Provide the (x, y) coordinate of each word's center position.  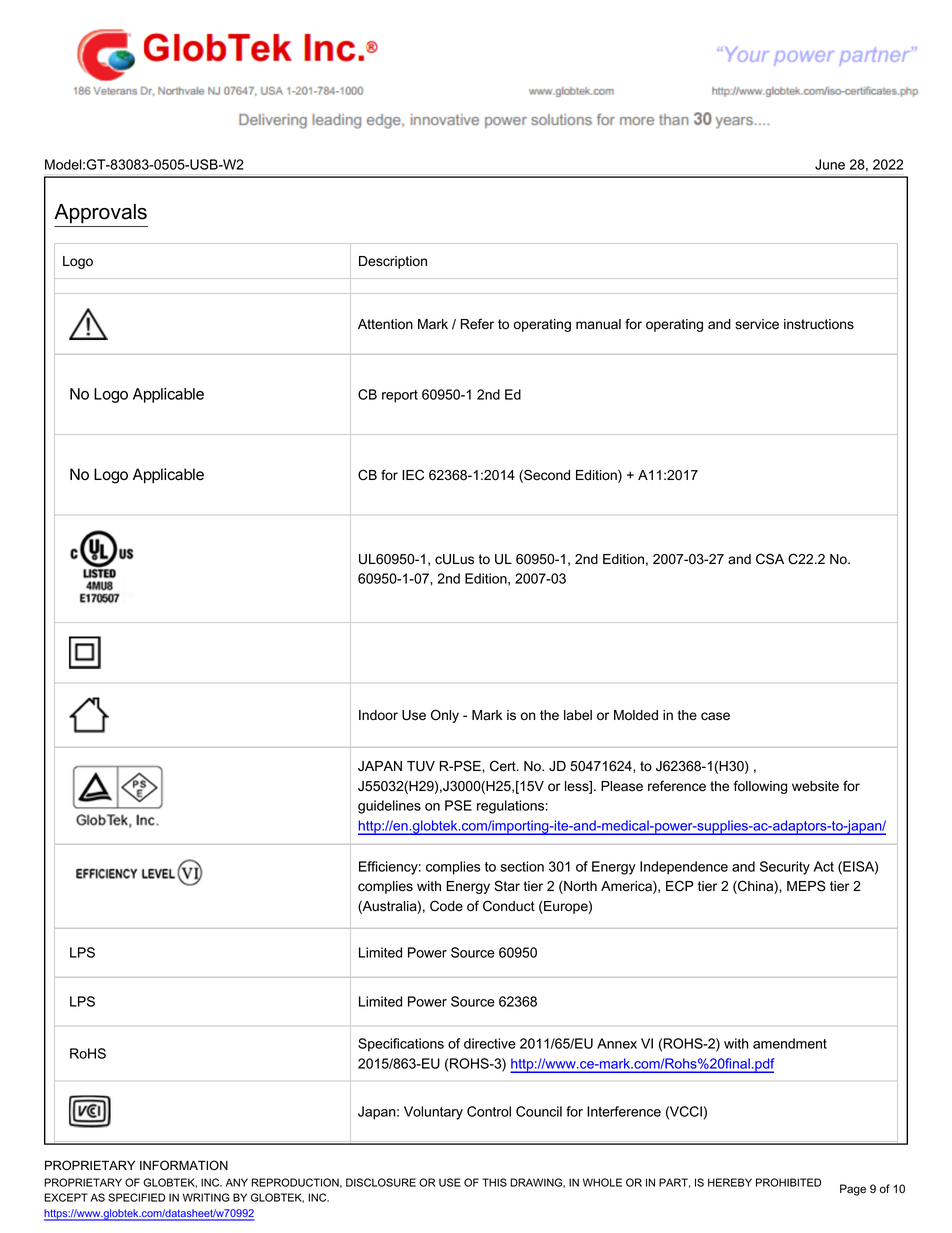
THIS (494, 1182)
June (830, 164)
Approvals (100, 214)
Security (785, 868)
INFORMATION (184, 1165)
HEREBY (730, 1182)
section (522, 866)
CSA (770, 559)
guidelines (389, 807)
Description (393, 262)
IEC (413, 475)
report (400, 396)
